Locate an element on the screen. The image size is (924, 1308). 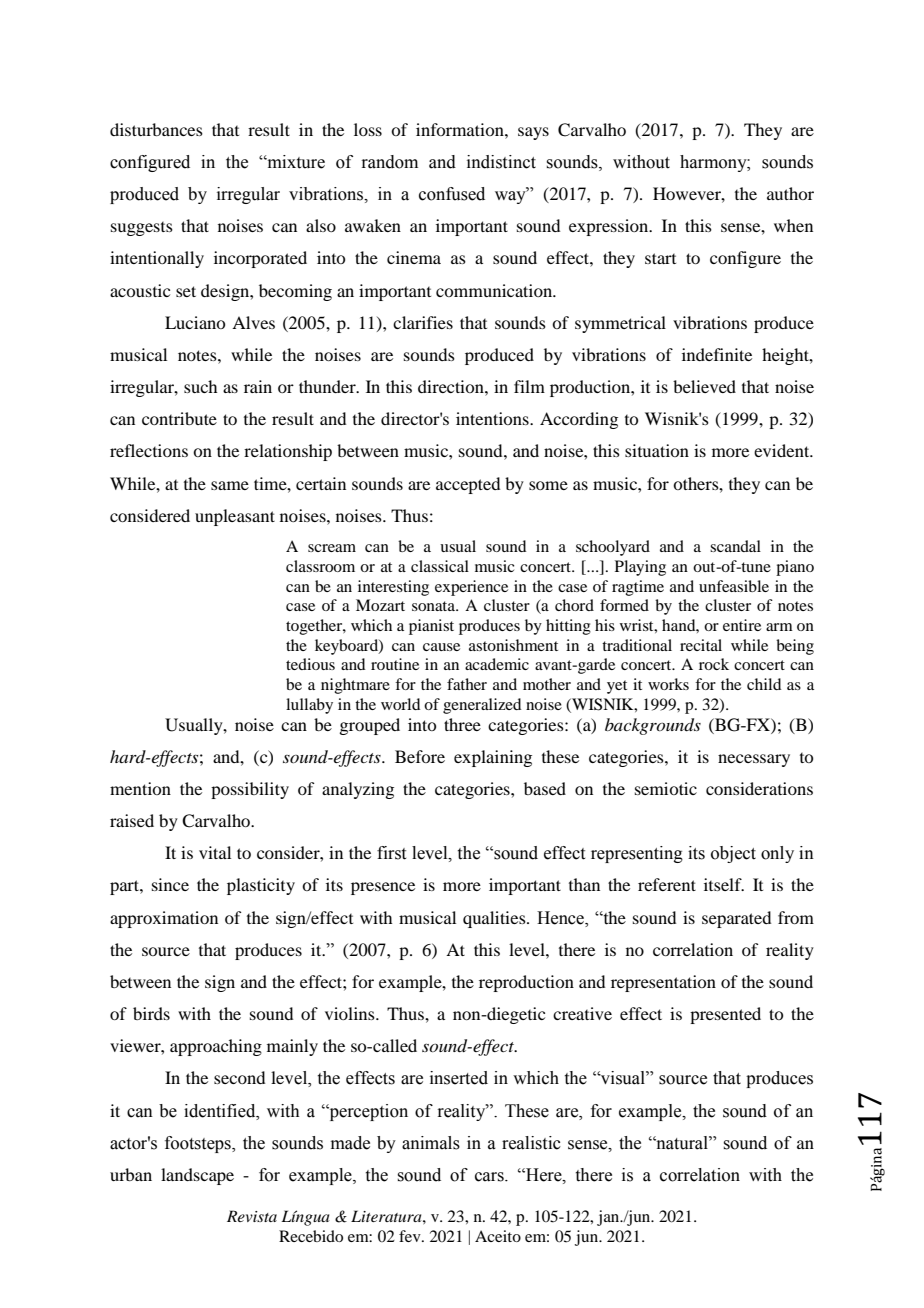
cars is located at coordinates (490, 1177).
